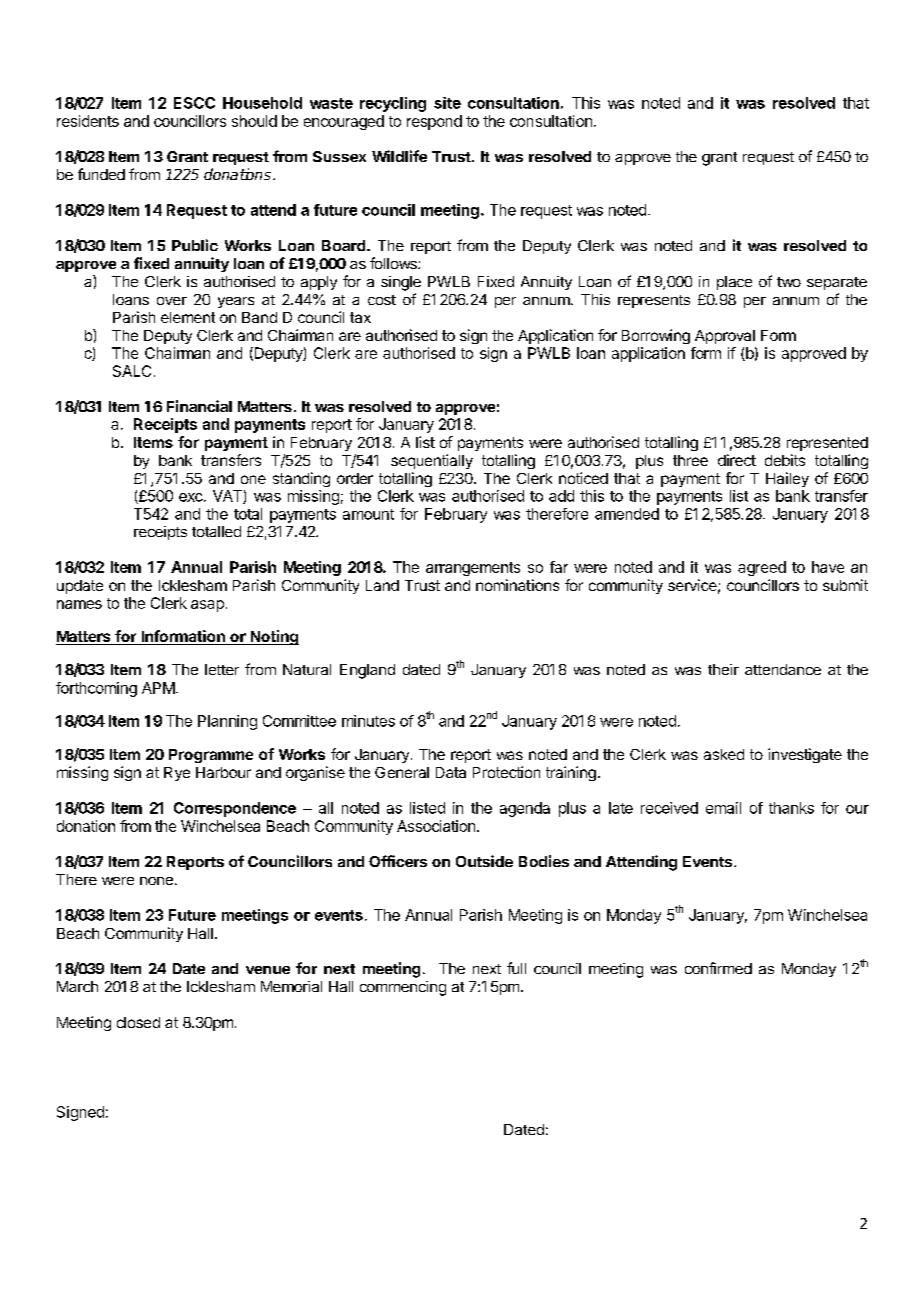 This document has width=924, height=1307. What do you see at coordinates (172, 301) in the document?
I see `over` at bounding box center [172, 301].
